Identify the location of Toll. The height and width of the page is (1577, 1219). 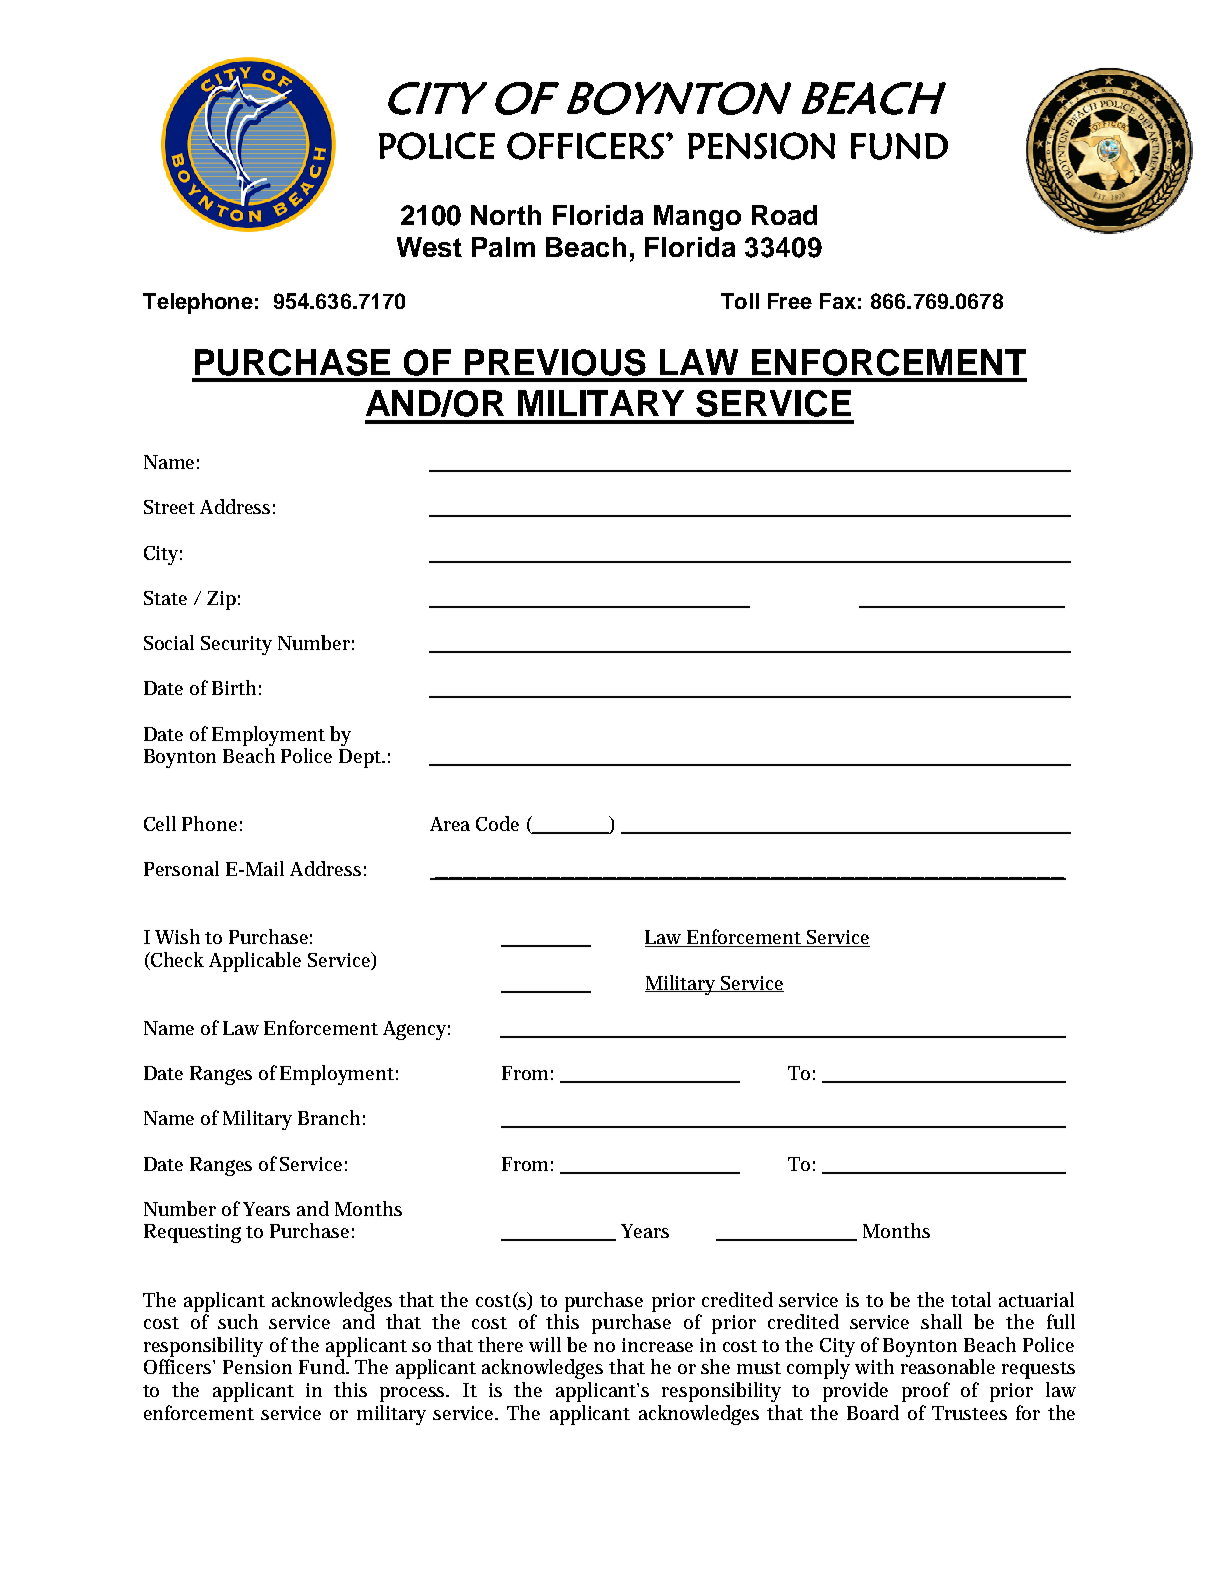
(740, 301).
